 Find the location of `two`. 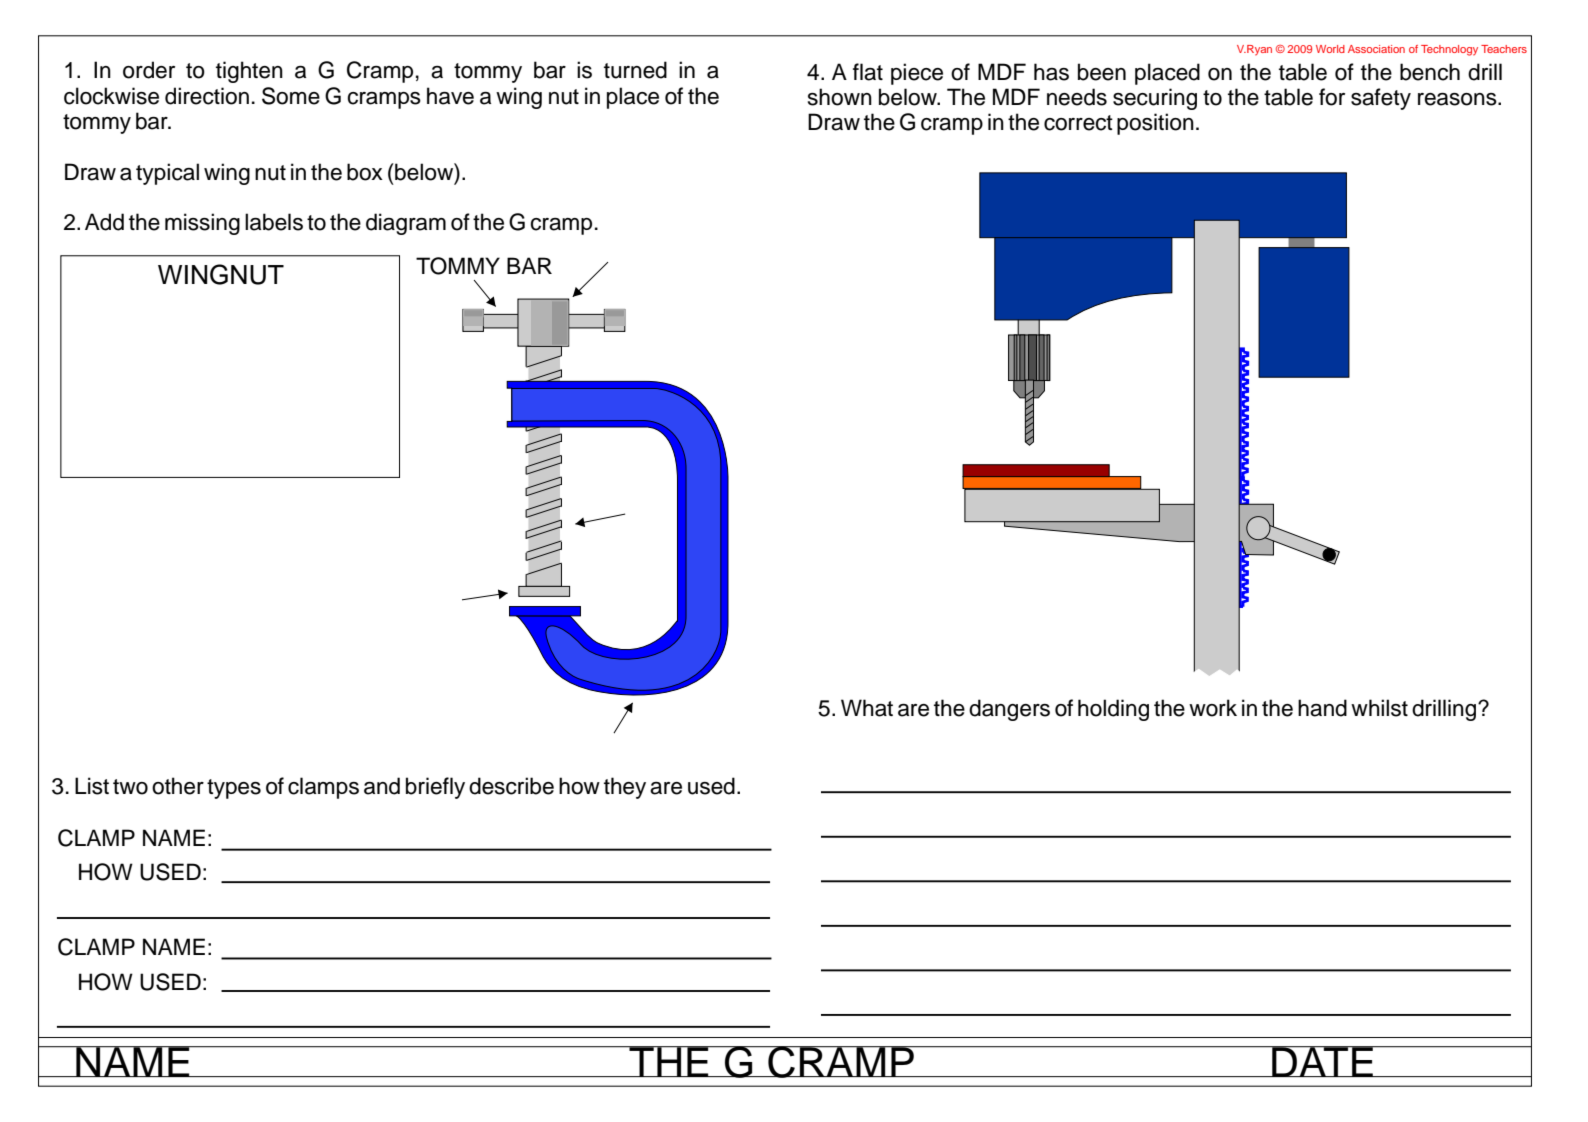

two is located at coordinates (130, 787).
